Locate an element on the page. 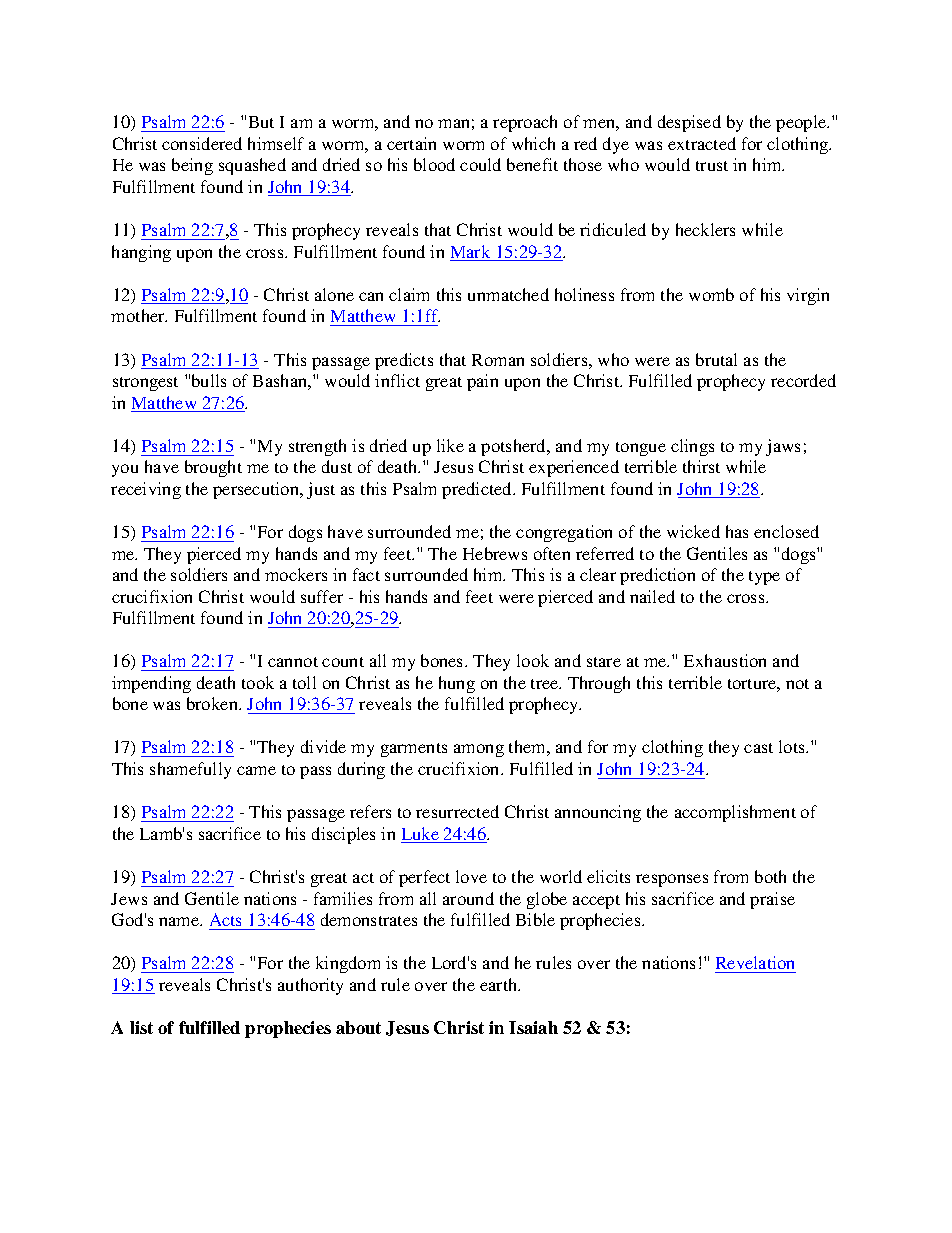 The image size is (952, 1233). considered is located at coordinates (202, 143).
